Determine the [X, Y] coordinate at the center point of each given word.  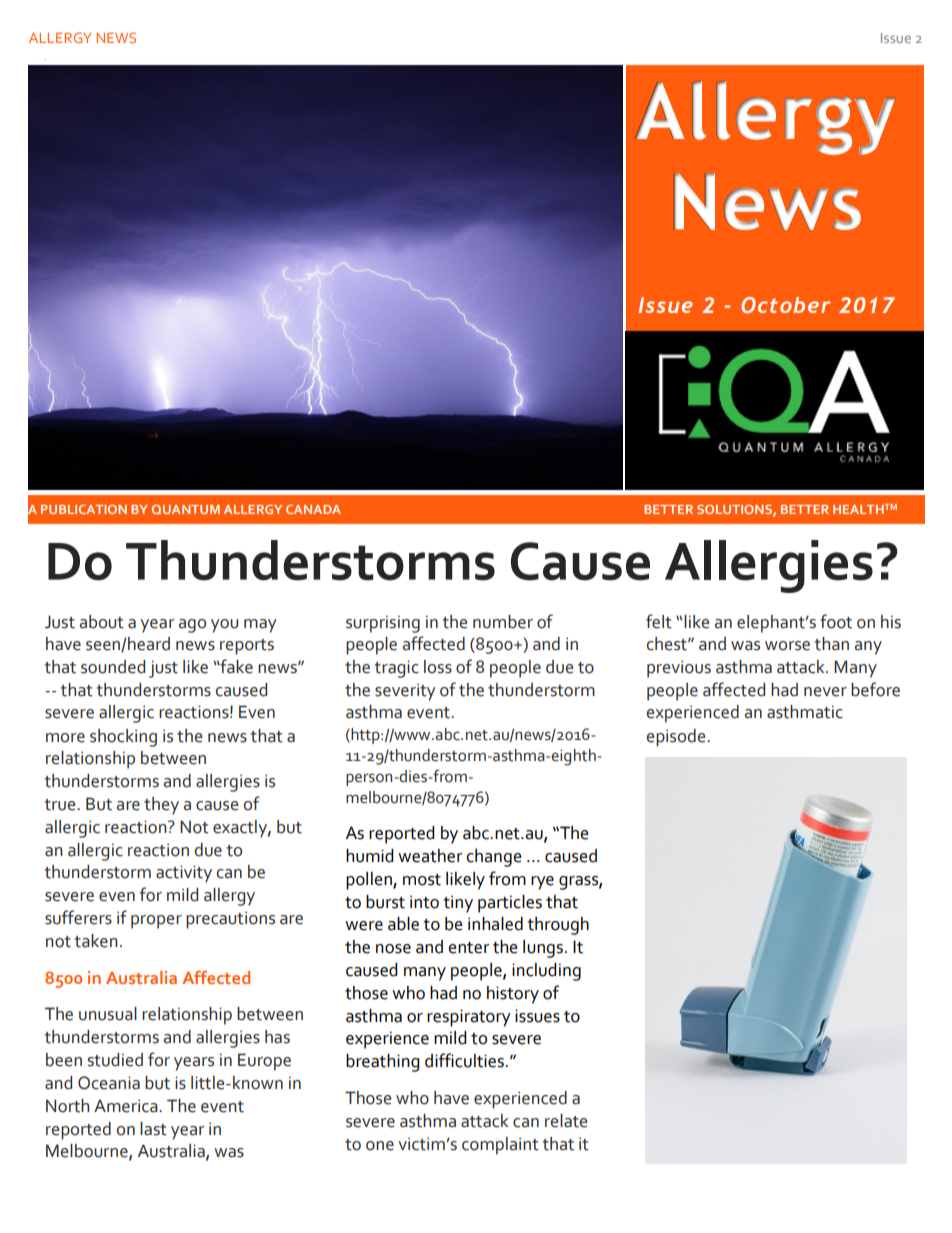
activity [184, 874]
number [503, 622]
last [153, 1129]
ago [192, 626]
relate [566, 1121]
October [785, 305]
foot [836, 621]
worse [787, 646]
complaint [500, 1146]
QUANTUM [186, 509]
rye [542, 883]
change [494, 858]
